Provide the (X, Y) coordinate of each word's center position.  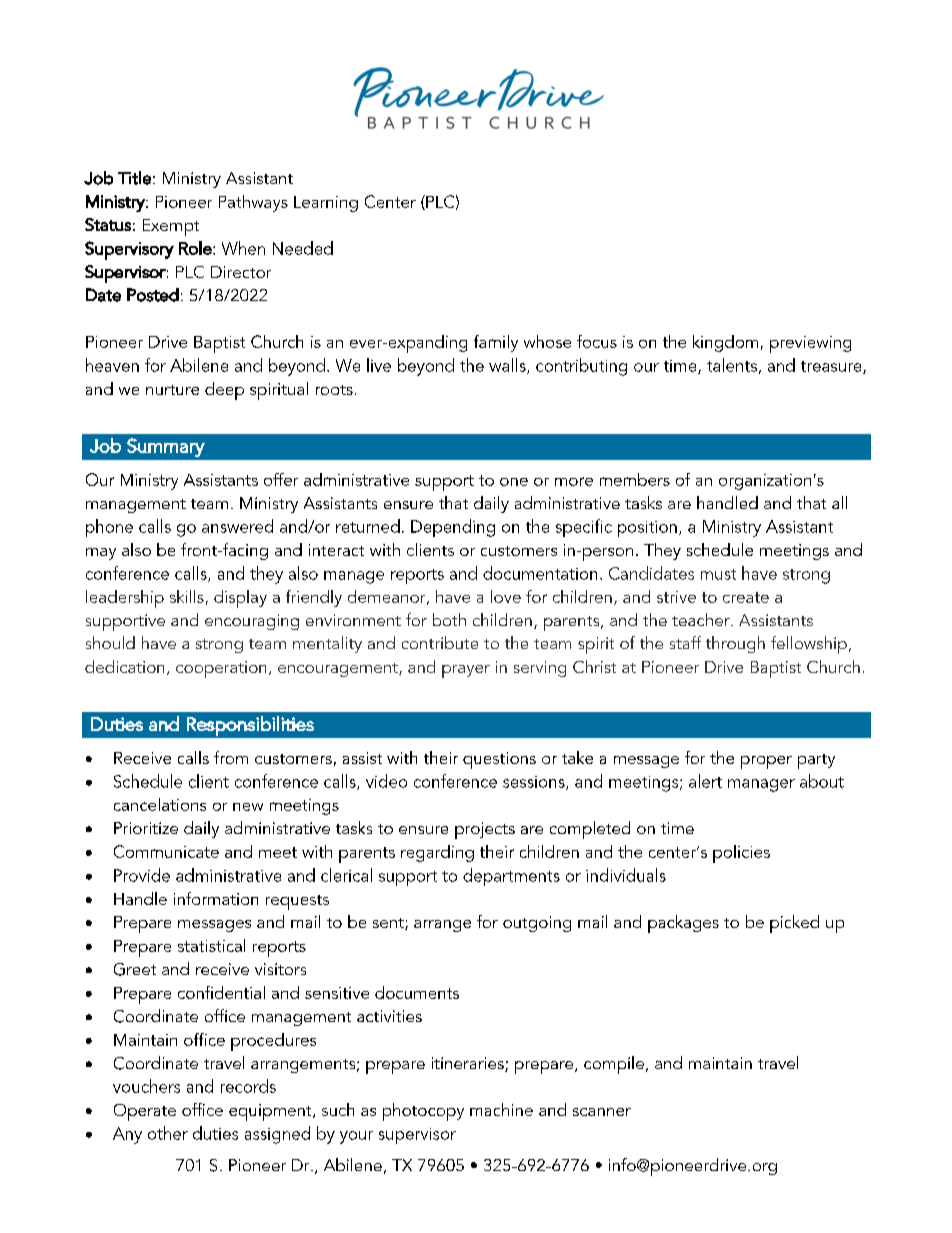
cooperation (221, 669)
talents (732, 365)
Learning (326, 204)
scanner (602, 1112)
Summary (166, 447)
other (168, 1133)
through (735, 644)
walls (508, 366)
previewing (810, 344)
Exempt (171, 227)
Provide (142, 875)
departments (511, 877)
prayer (466, 671)
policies (741, 854)
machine (501, 1109)
